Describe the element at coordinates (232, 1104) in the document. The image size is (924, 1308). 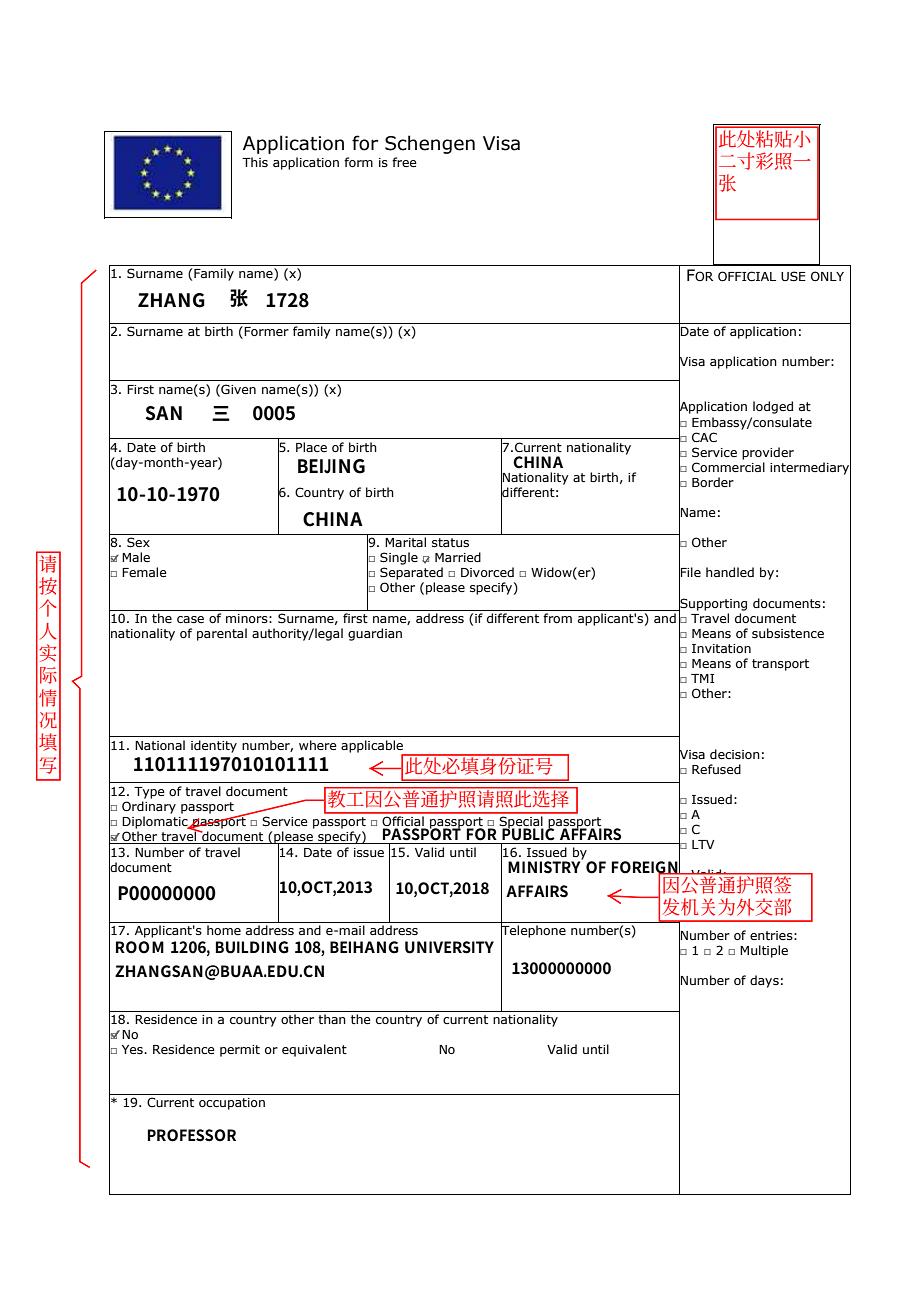
I see `occupation` at that location.
